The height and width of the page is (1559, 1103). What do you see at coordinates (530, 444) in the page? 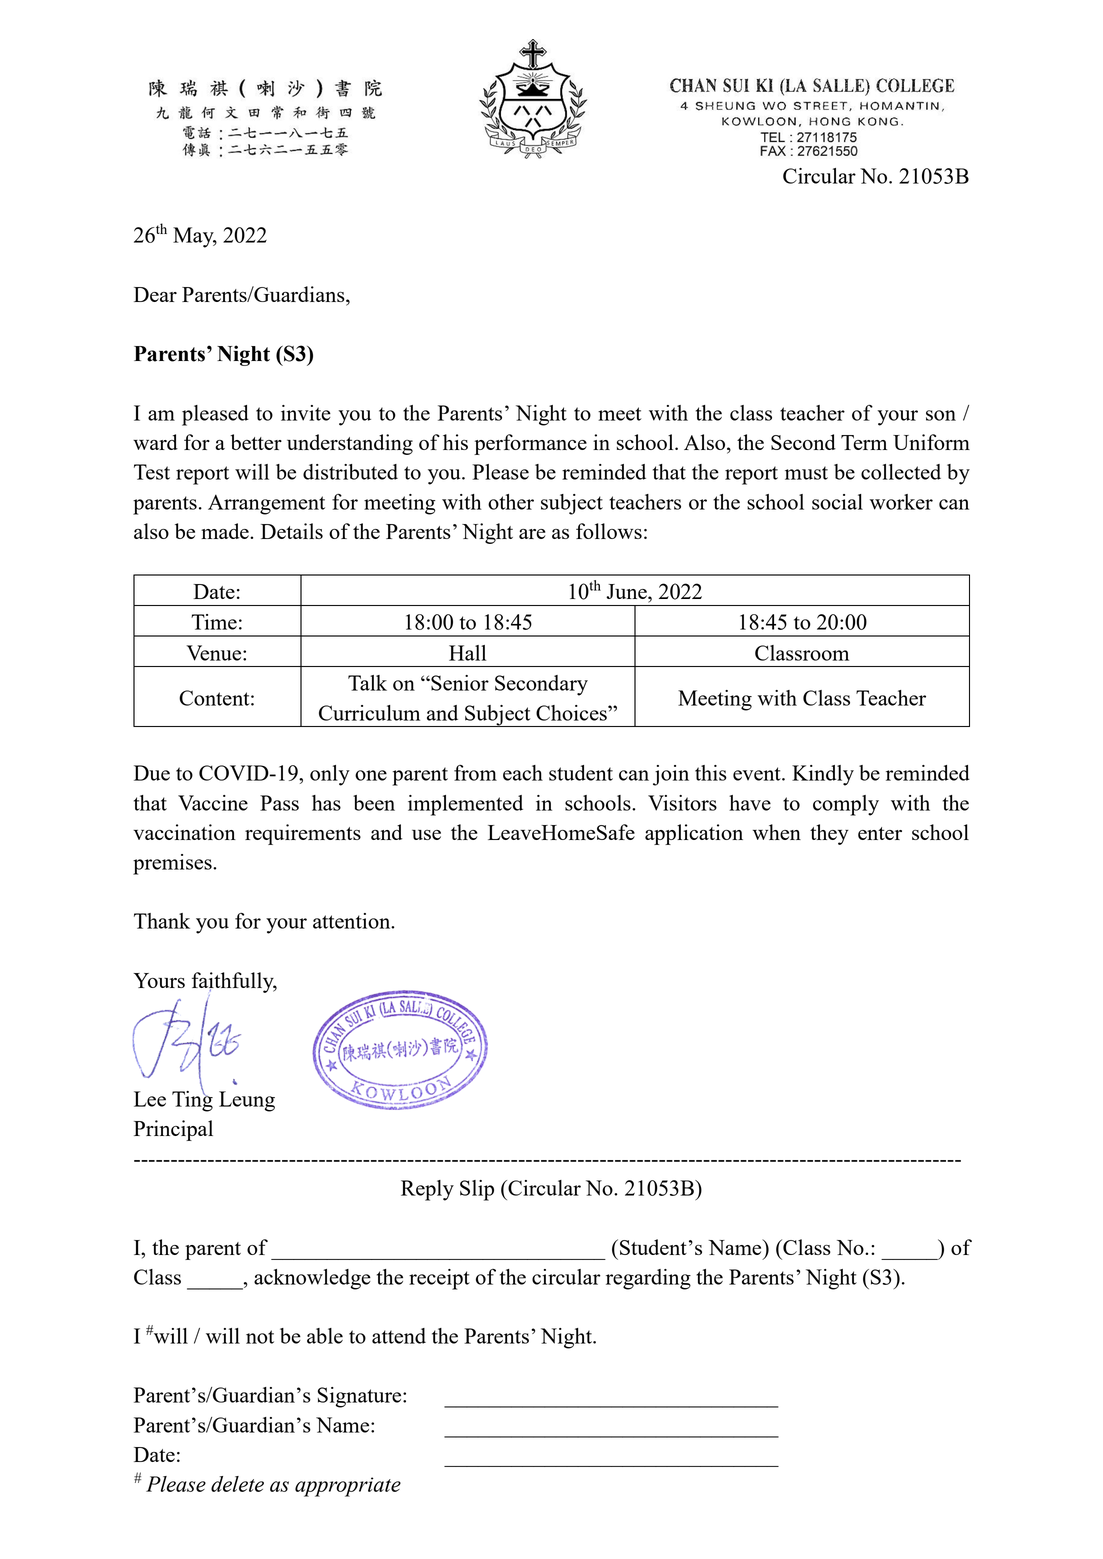
I see `performance` at bounding box center [530, 444].
